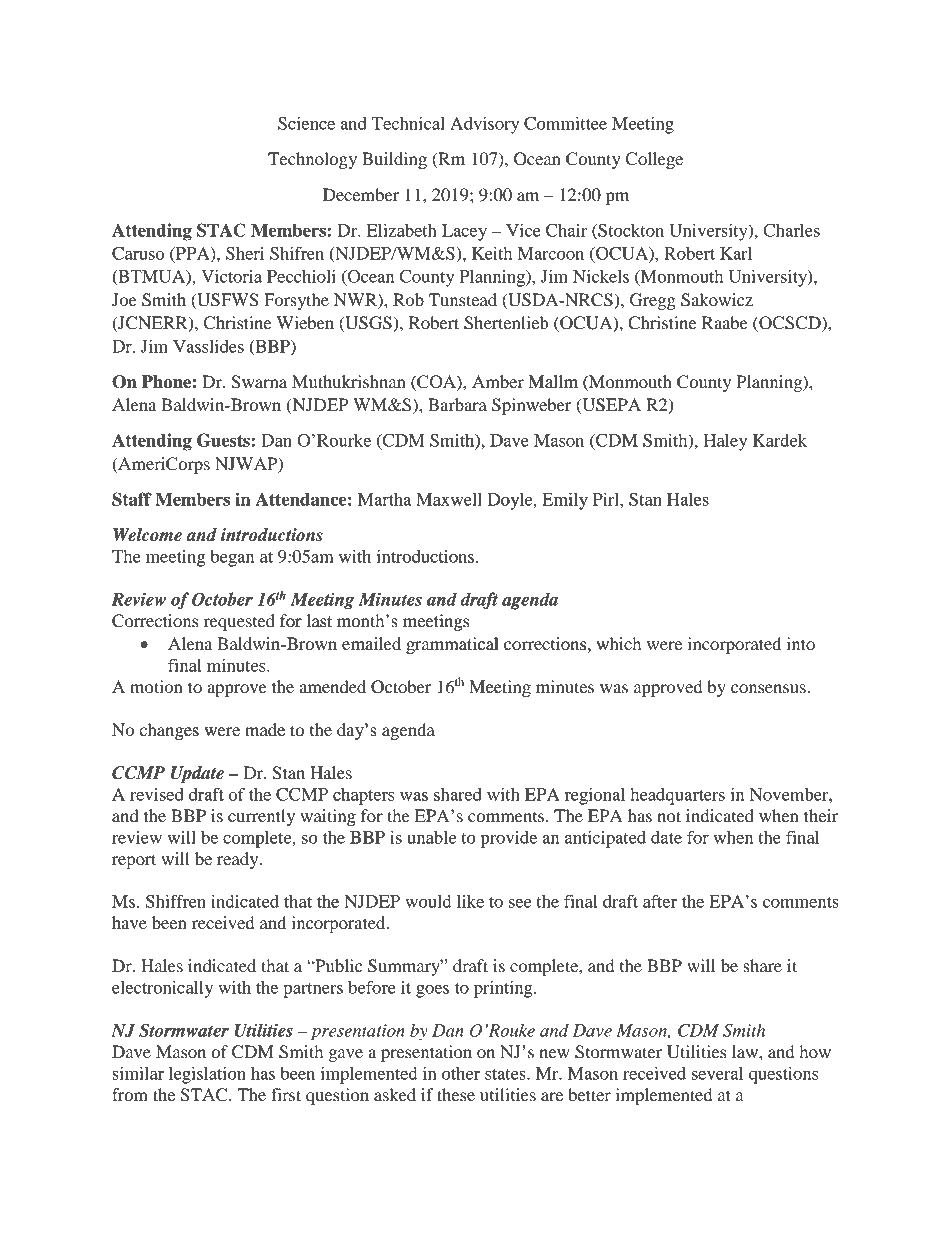 This document has height=1233, width=952. Describe the element at coordinates (431, 837) in the document. I see `unable` at that location.
